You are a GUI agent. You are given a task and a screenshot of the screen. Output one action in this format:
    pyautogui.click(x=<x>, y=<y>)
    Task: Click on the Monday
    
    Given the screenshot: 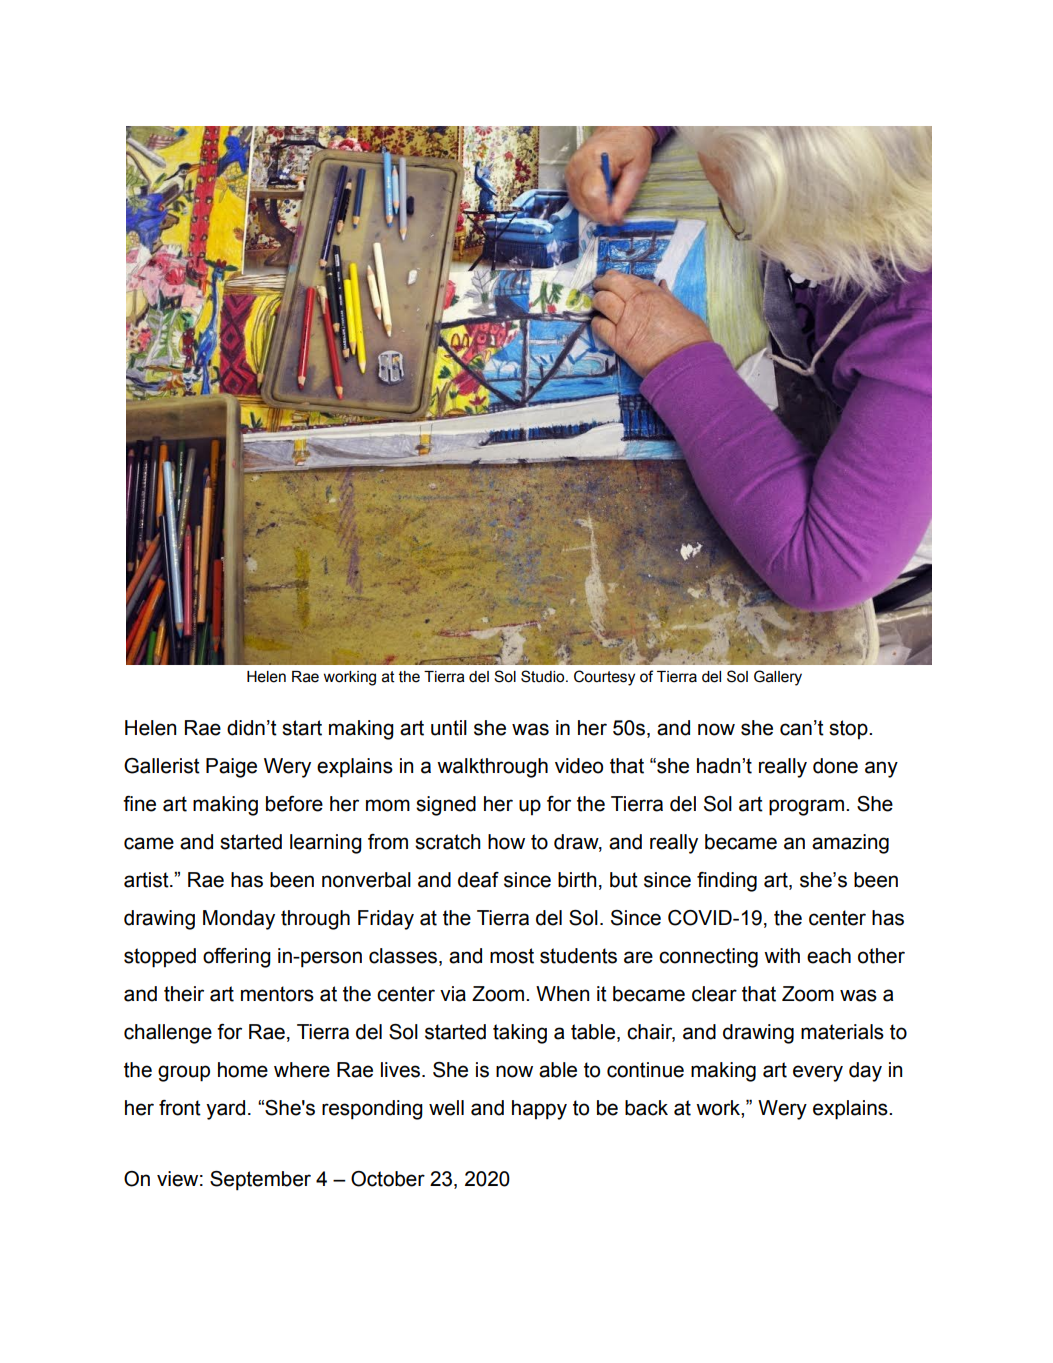 What is the action you would take?
    pyautogui.click(x=239, y=920)
